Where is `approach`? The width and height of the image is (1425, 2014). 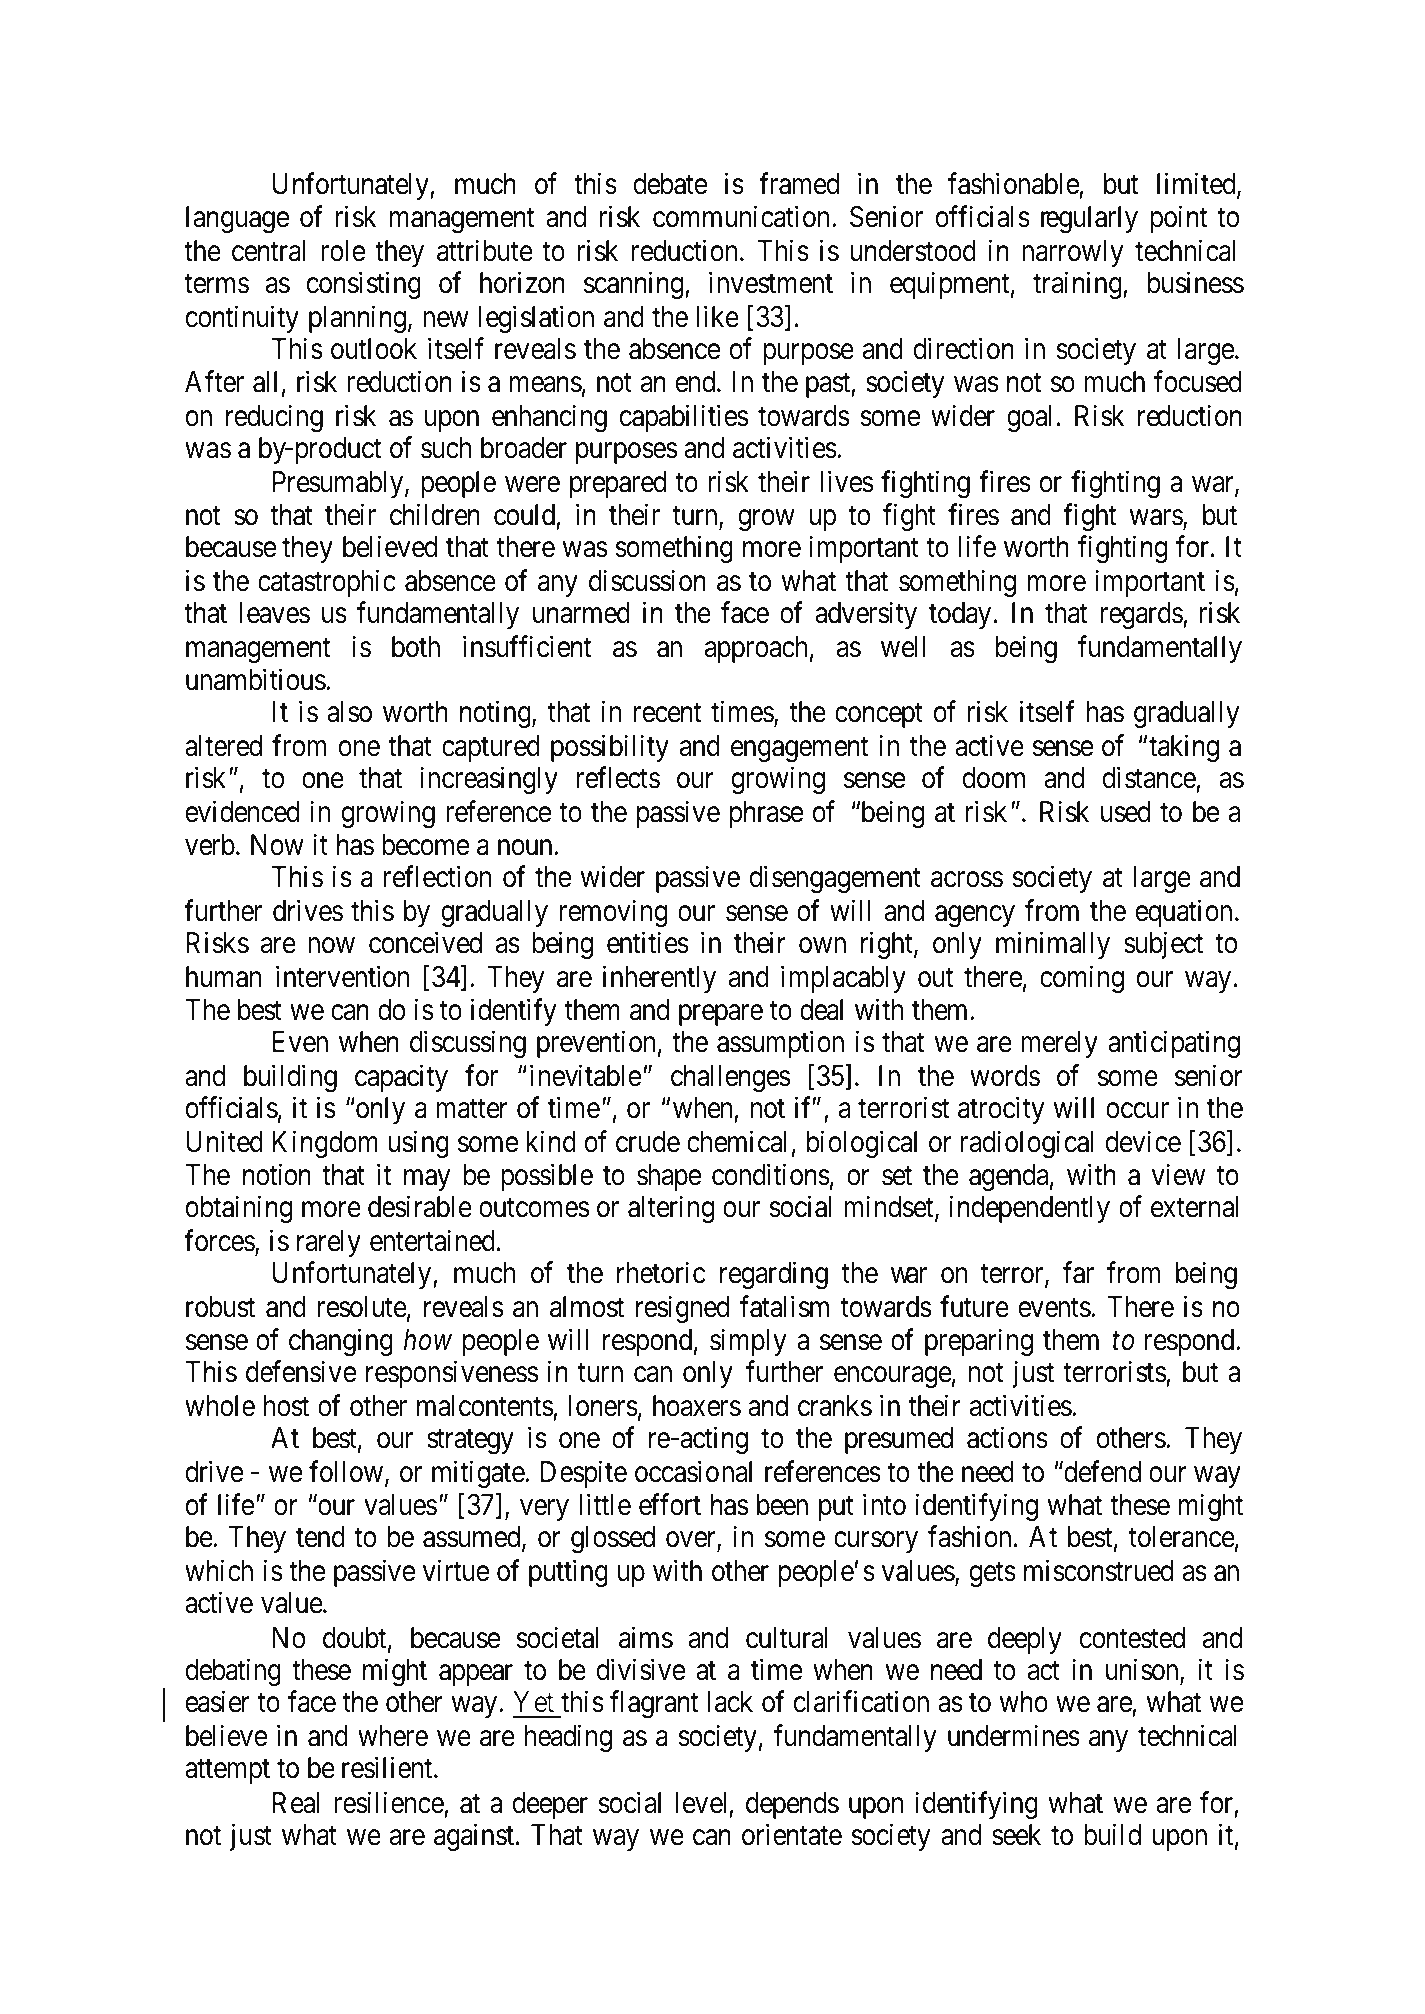
approach is located at coordinates (756, 649).
